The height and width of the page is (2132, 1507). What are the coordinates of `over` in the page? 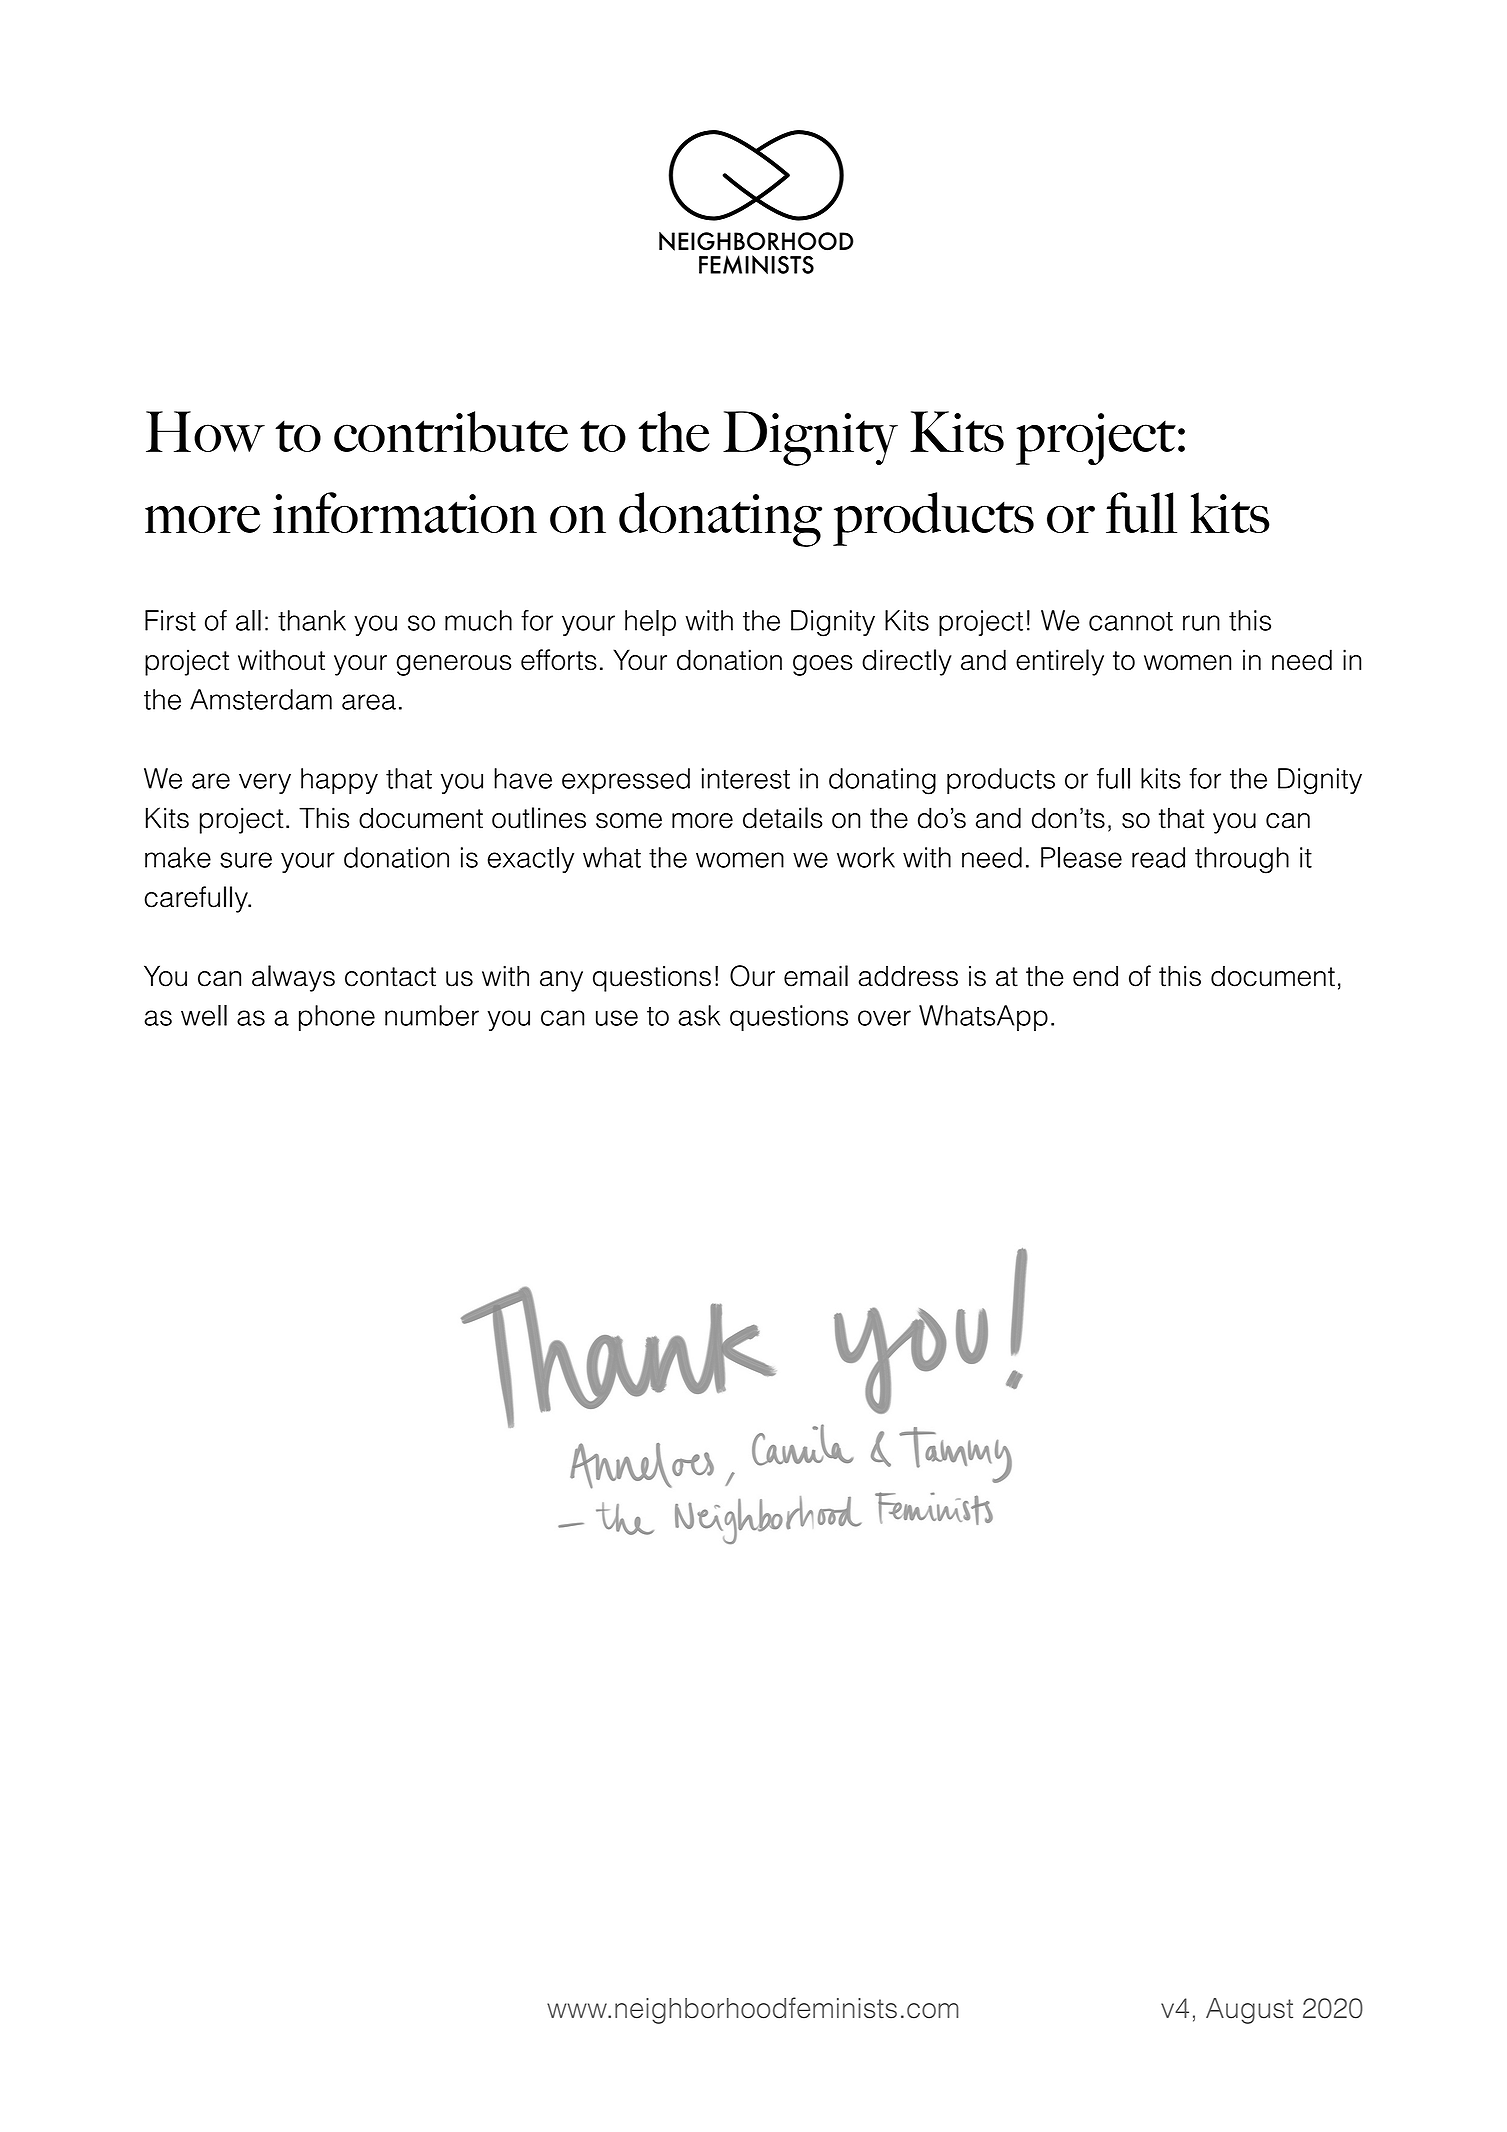 It's located at (884, 1018).
